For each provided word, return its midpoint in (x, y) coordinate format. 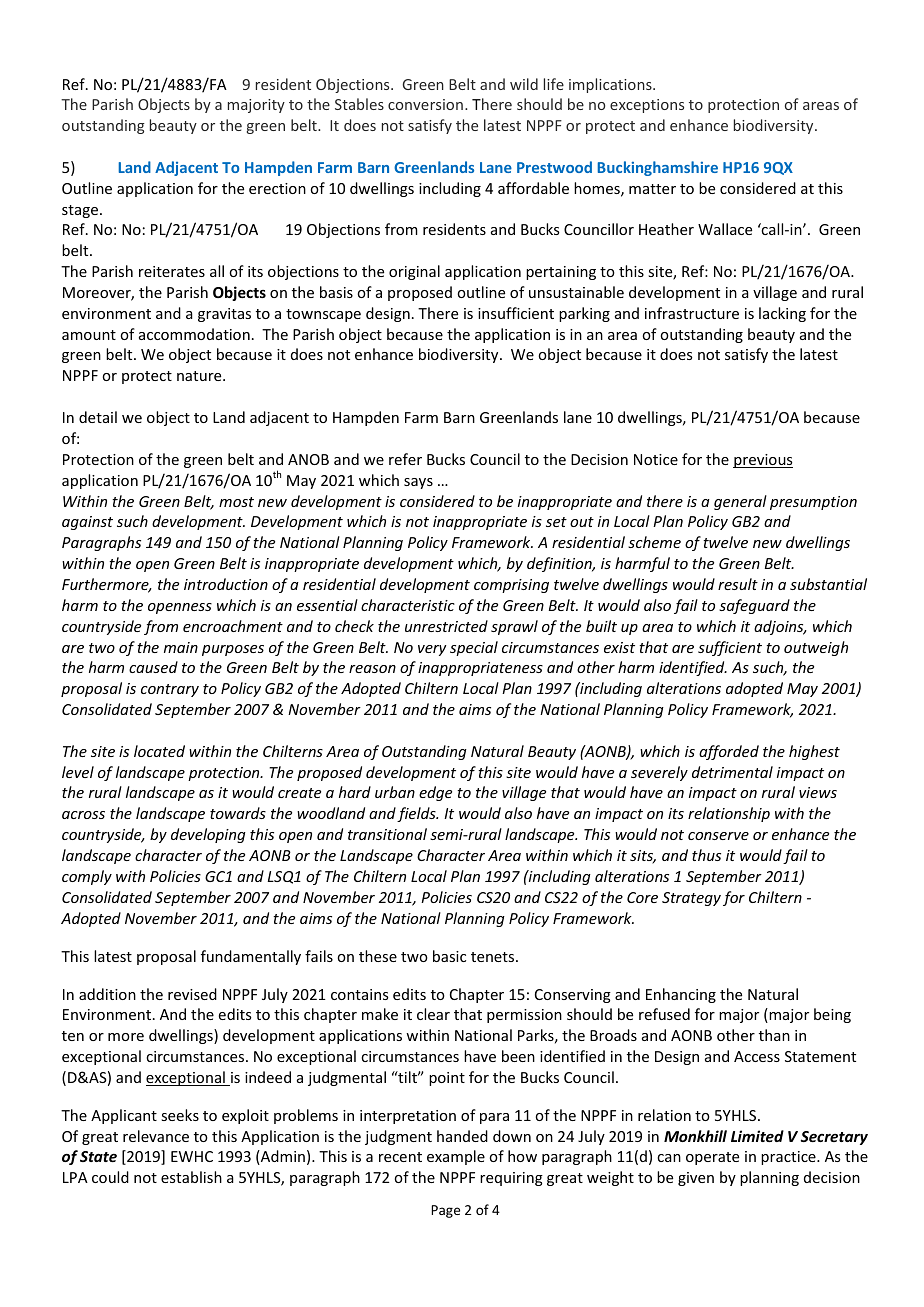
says (418, 483)
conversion (425, 104)
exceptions (647, 106)
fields (417, 814)
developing (208, 835)
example (456, 1157)
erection (277, 188)
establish (191, 1177)
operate (712, 1158)
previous (763, 461)
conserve (718, 836)
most (236, 502)
